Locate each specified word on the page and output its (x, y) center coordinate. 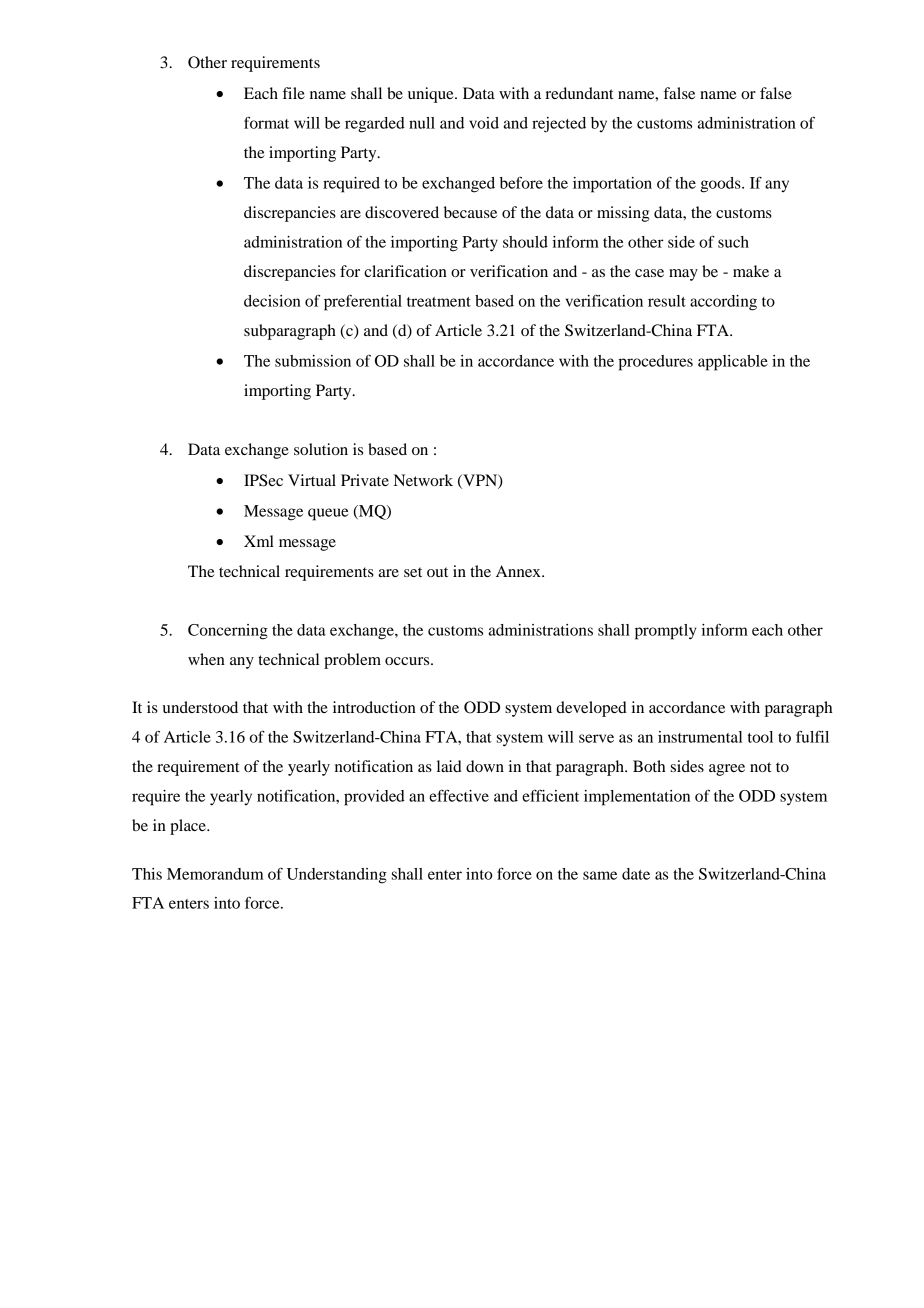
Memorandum (215, 874)
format (266, 122)
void (484, 123)
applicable (733, 363)
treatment (439, 302)
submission (313, 361)
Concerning (228, 632)
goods (721, 185)
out (437, 572)
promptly (666, 632)
